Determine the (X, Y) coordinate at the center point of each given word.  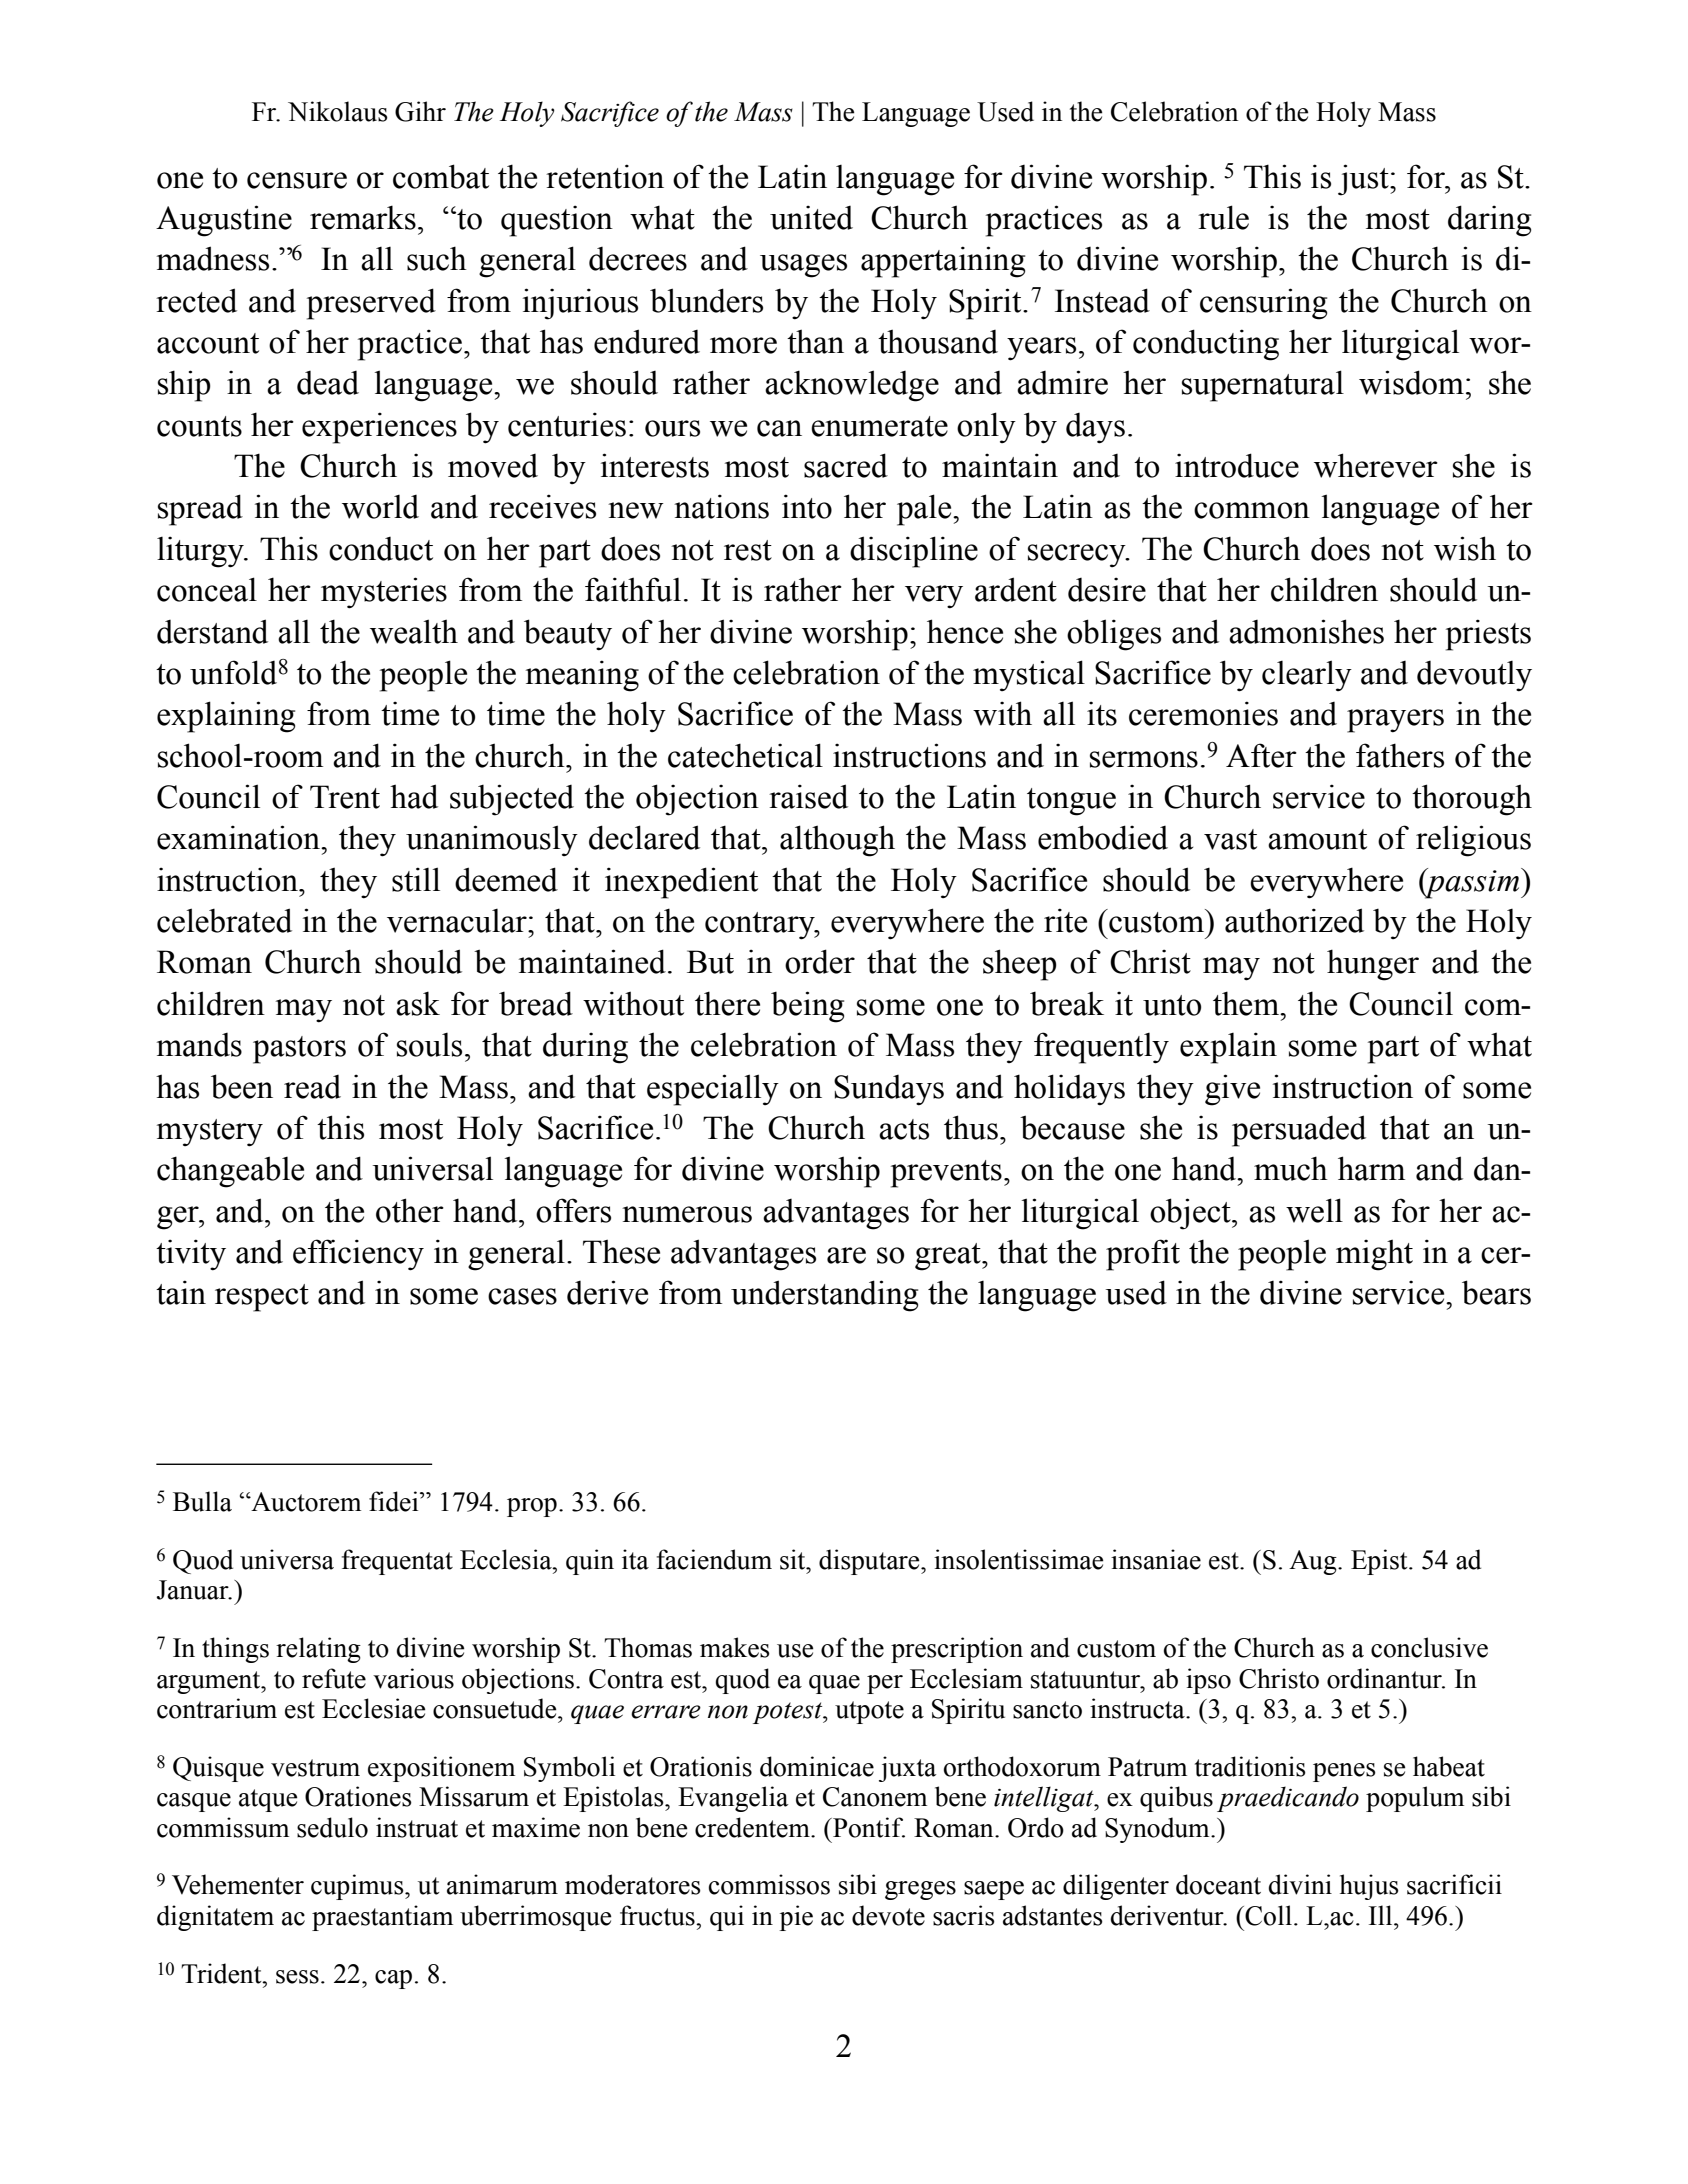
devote (888, 1915)
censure (297, 180)
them (1247, 1003)
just (1364, 180)
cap (393, 1979)
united (811, 217)
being (807, 1007)
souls (429, 1045)
